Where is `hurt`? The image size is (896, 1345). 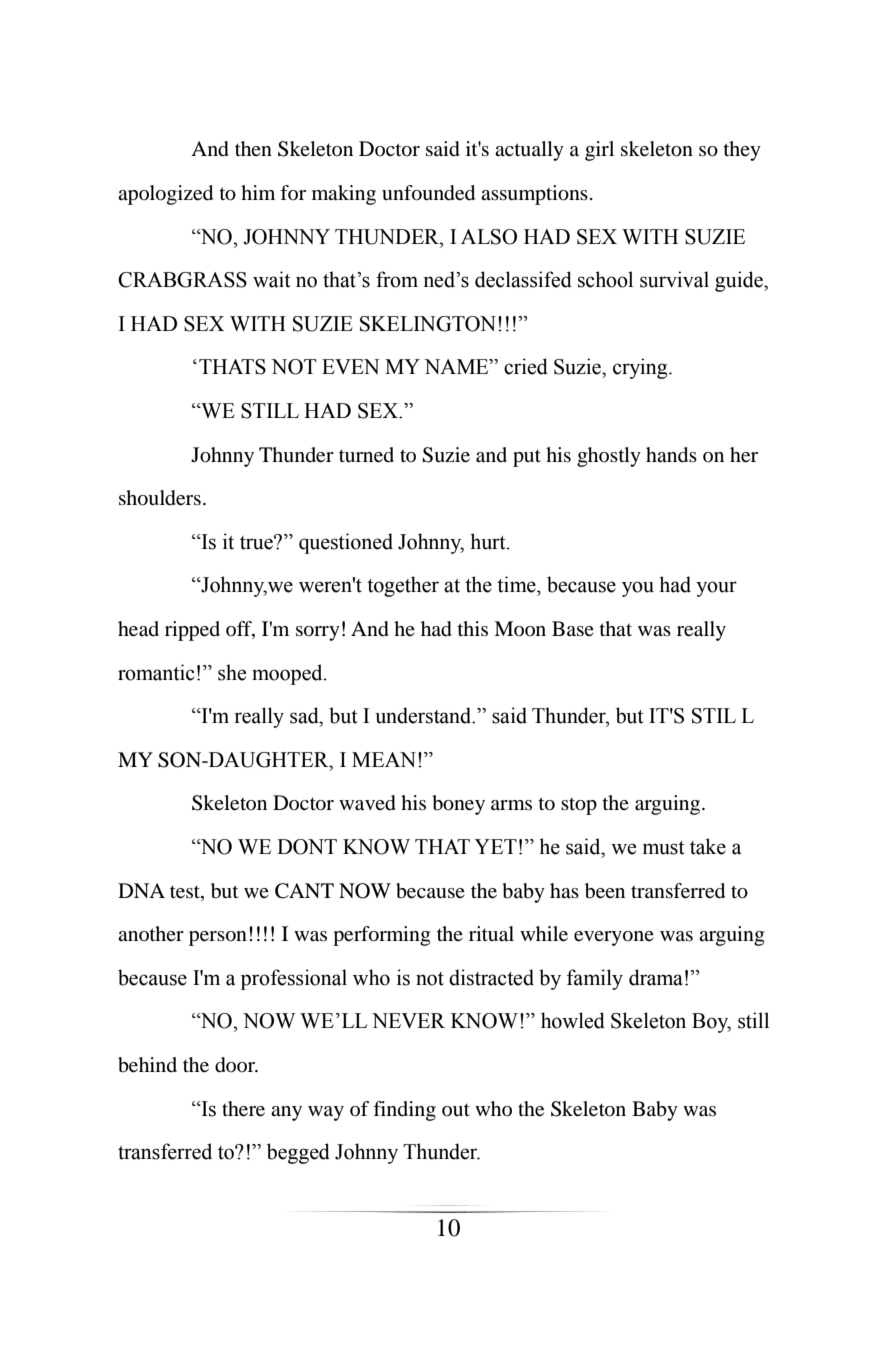 hurt is located at coordinates (489, 541).
